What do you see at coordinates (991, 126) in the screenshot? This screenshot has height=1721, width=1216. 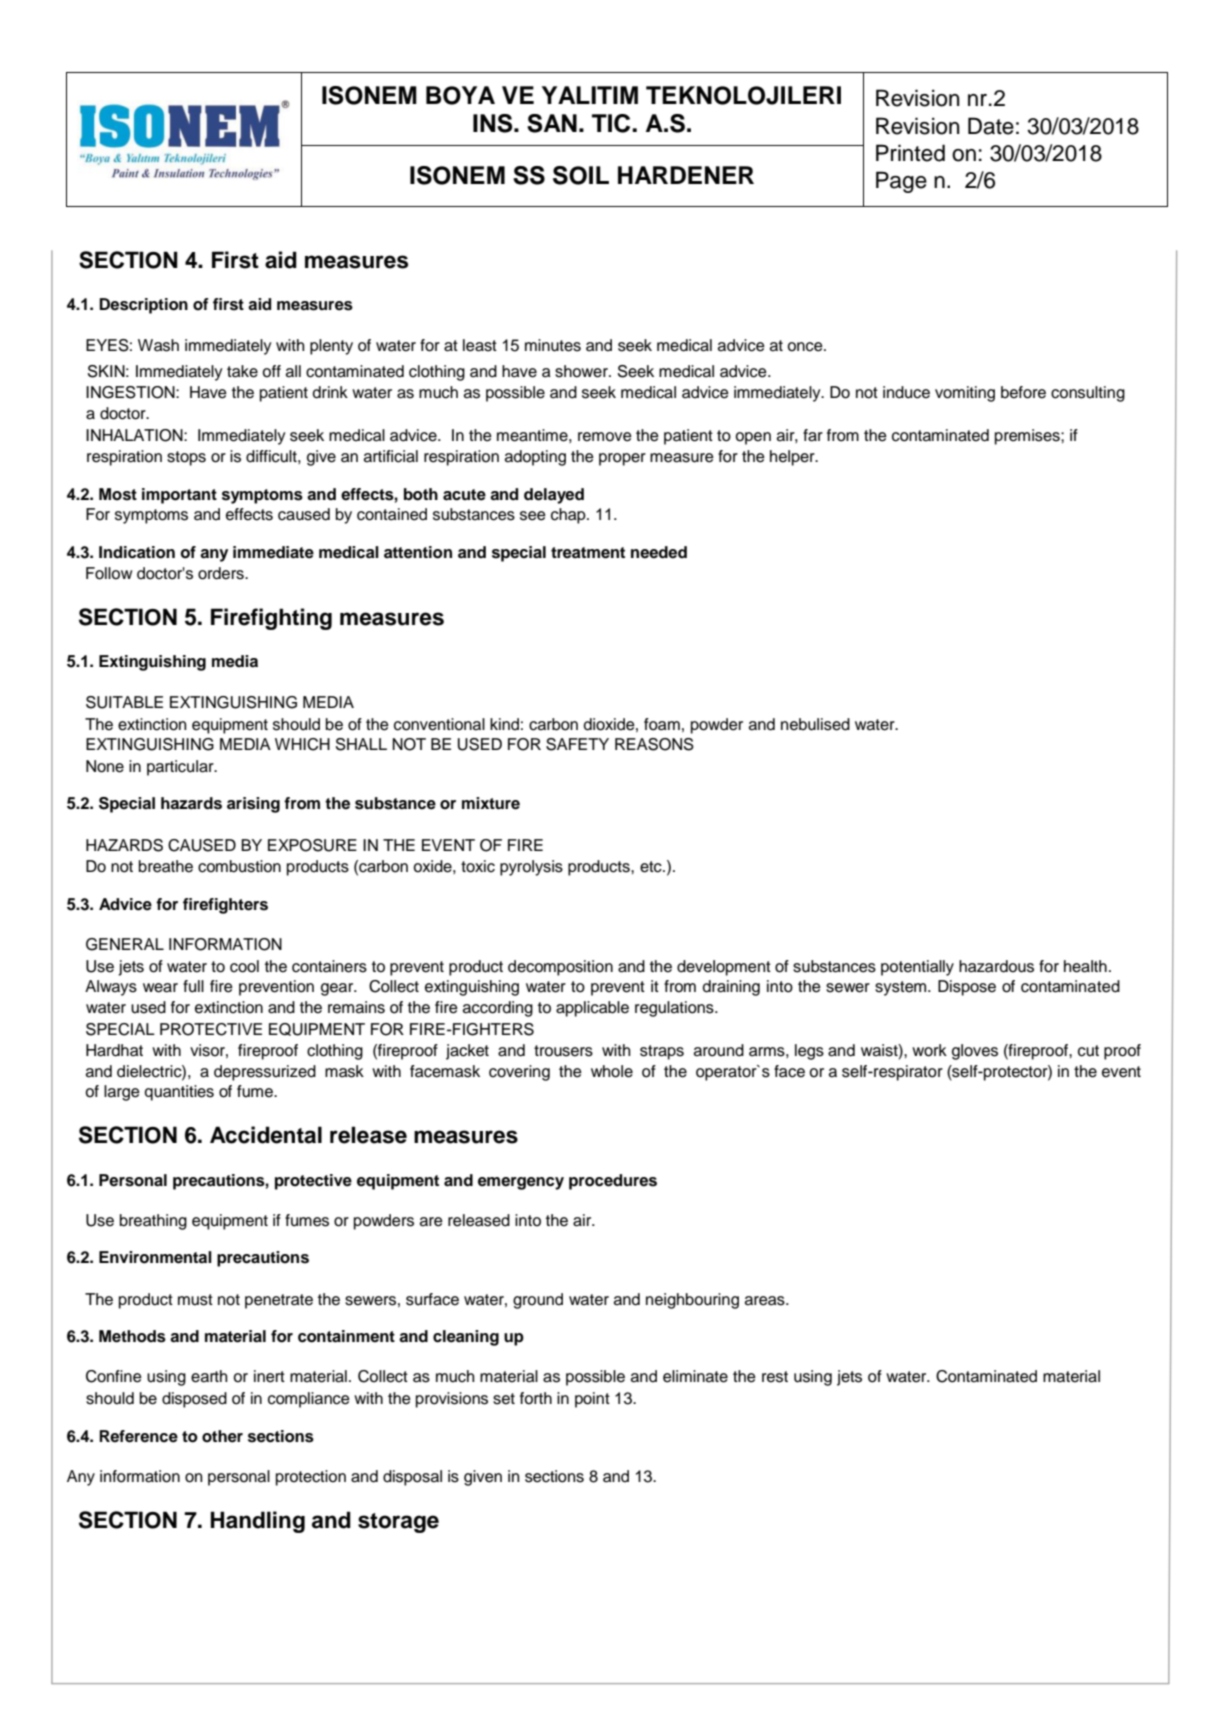 I see `Date` at bounding box center [991, 126].
